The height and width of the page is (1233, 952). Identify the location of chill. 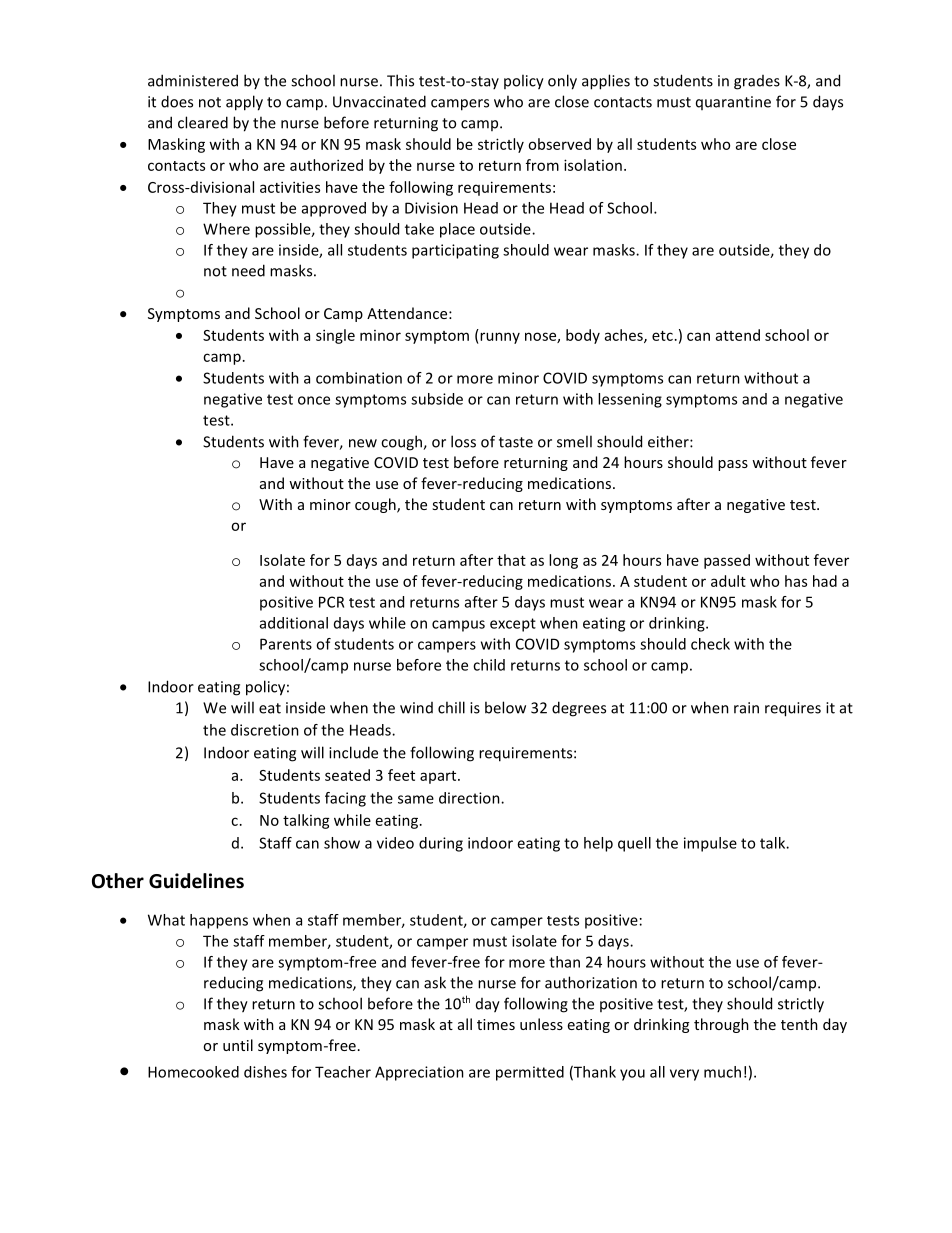
(451, 707).
